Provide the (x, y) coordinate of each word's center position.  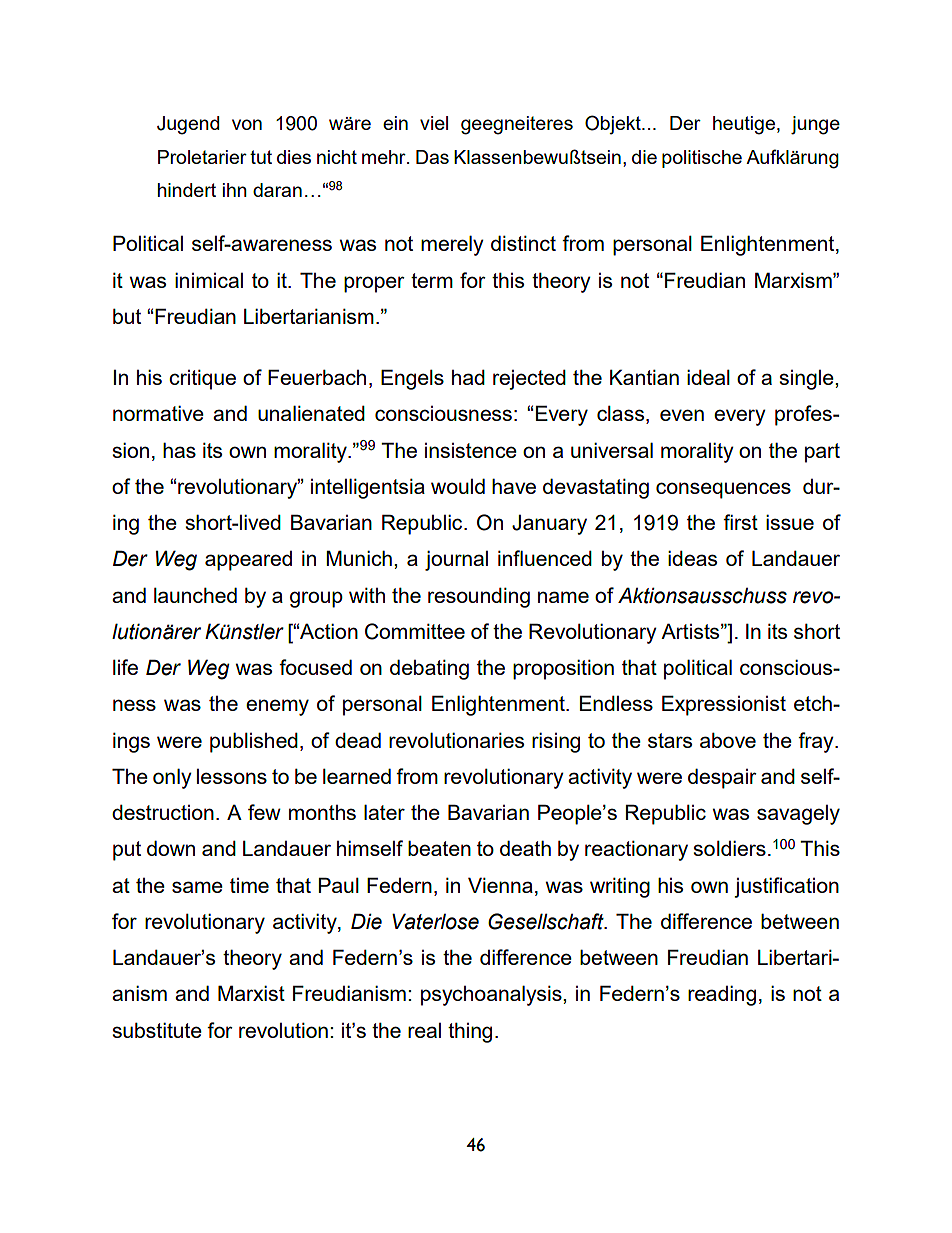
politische (702, 159)
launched (195, 595)
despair (722, 778)
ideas (692, 558)
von (247, 124)
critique (202, 379)
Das (432, 157)
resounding (479, 597)
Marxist (251, 993)
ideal (708, 377)
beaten (439, 848)
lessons (232, 776)
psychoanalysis (492, 995)
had (468, 377)
